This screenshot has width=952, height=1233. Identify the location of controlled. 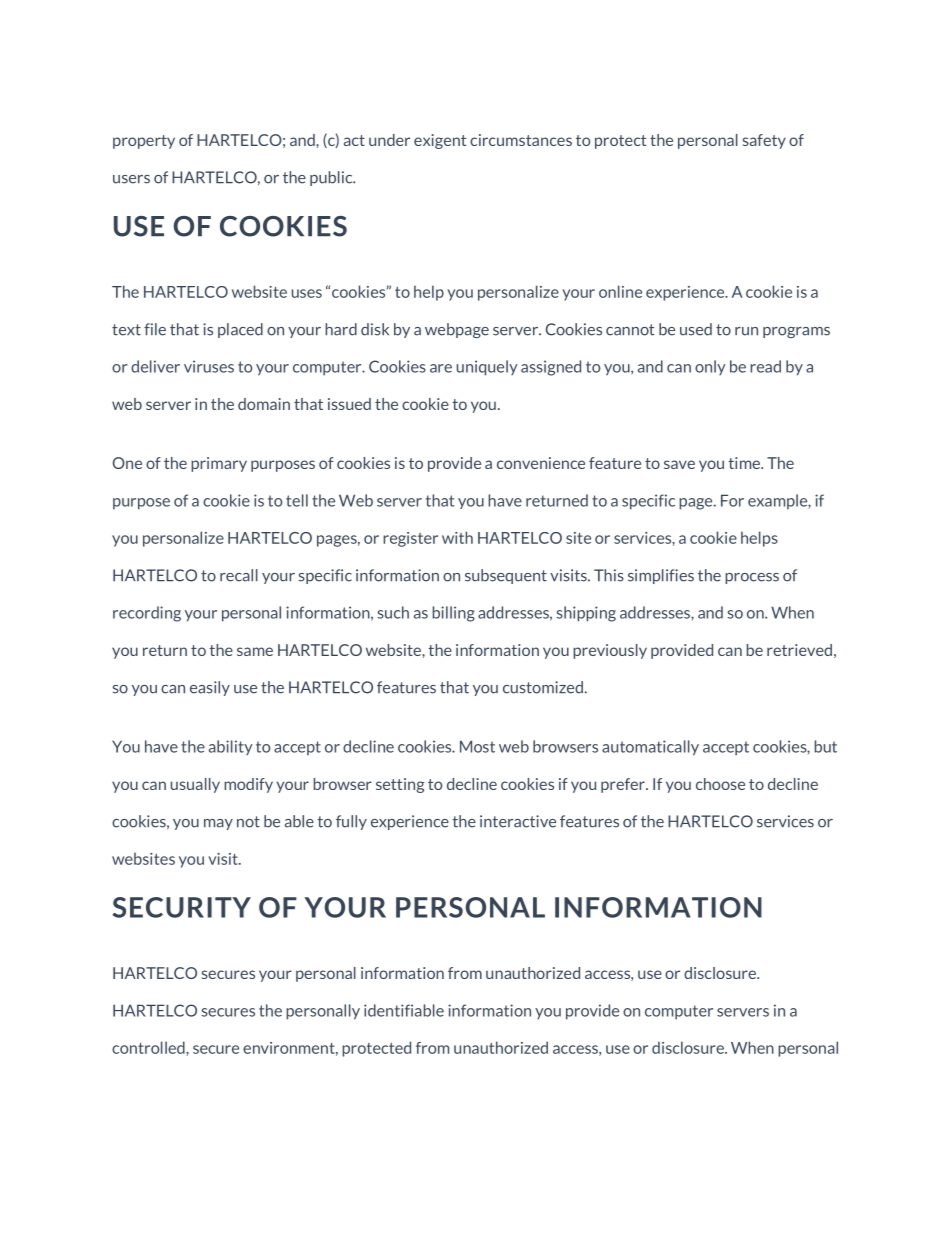
(149, 1047).
